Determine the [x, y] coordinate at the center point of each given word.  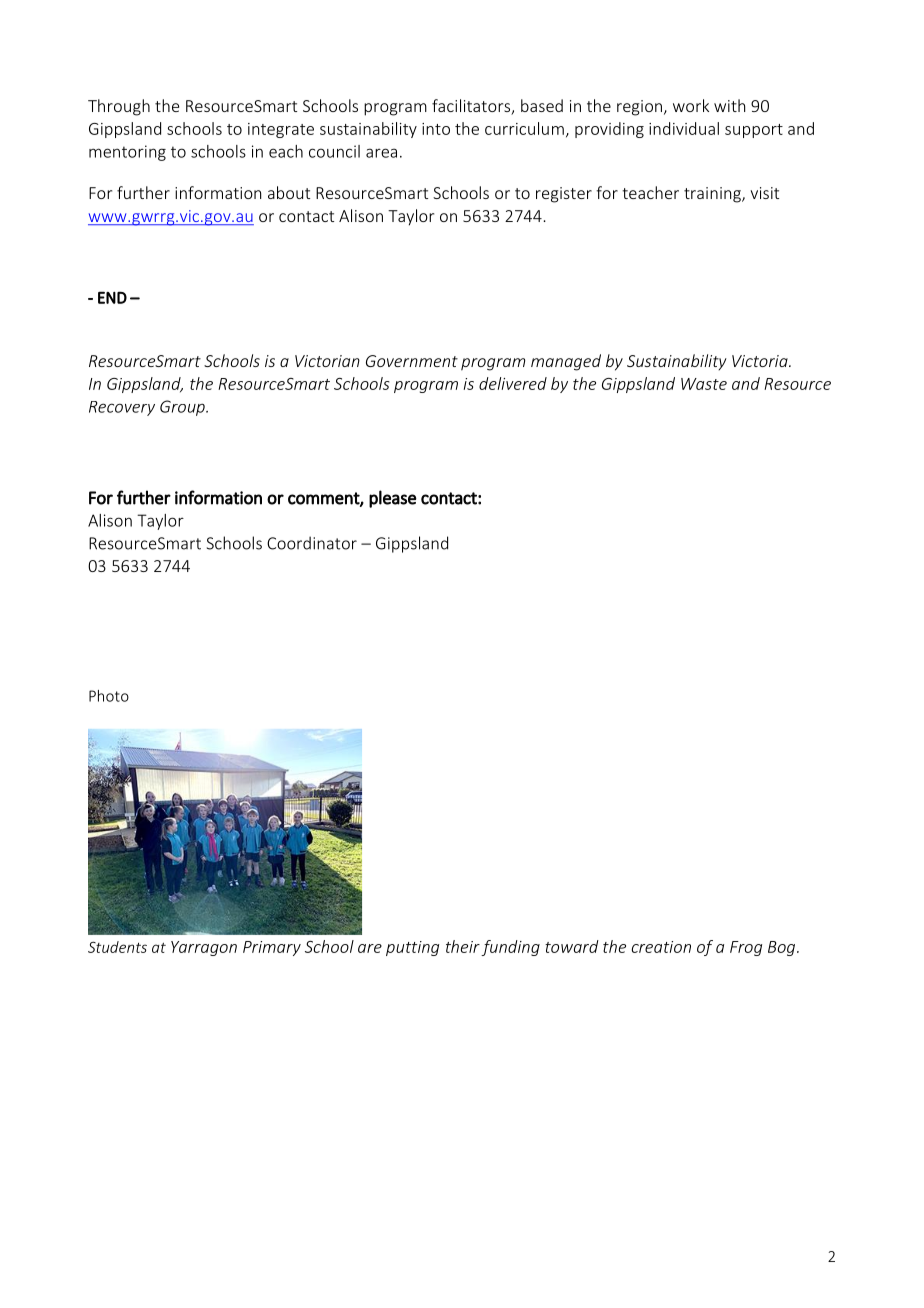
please [393, 499]
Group [183, 408]
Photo [109, 696]
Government [412, 361]
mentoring [127, 153]
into [436, 129]
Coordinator [312, 543]
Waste [704, 384]
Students [117, 947]
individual [684, 128]
